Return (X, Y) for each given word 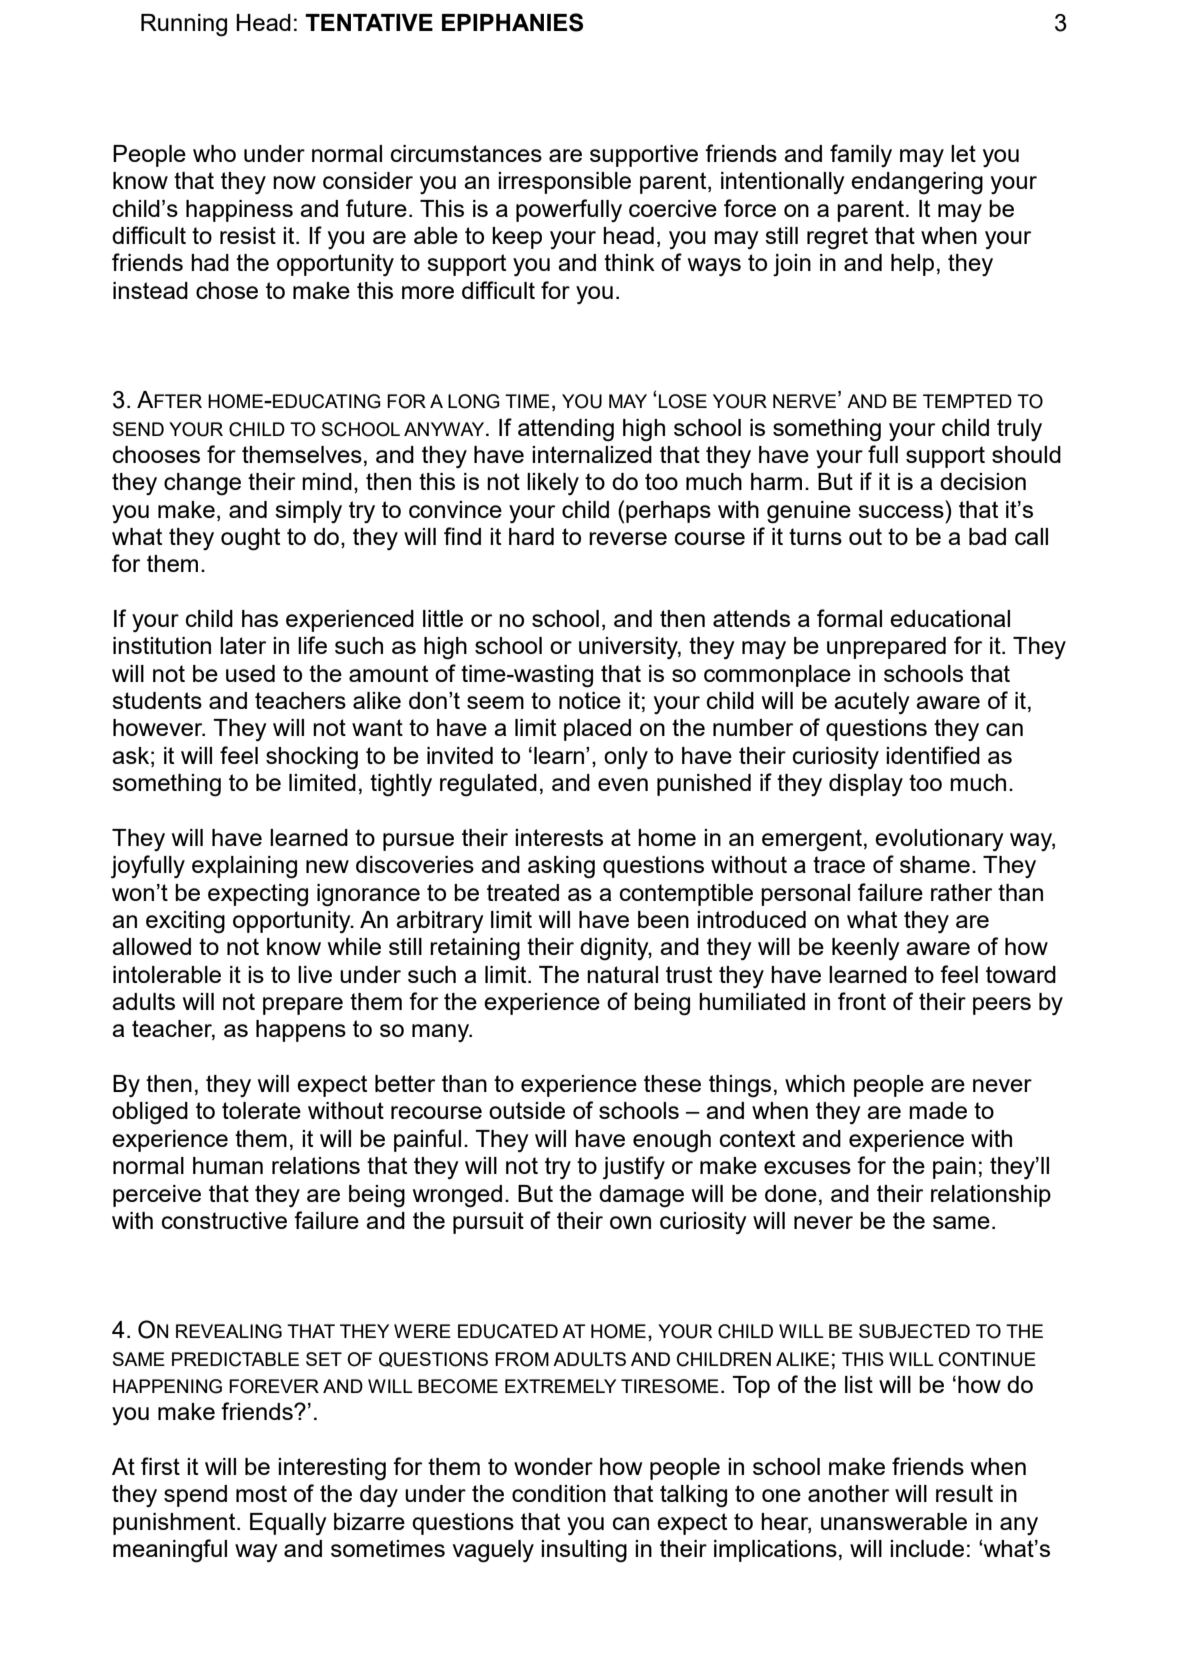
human (228, 1165)
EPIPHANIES (512, 22)
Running (184, 25)
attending (566, 430)
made (938, 1110)
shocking (312, 758)
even (623, 784)
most (261, 1493)
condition (559, 1493)
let (963, 153)
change (202, 484)
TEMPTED (967, 401)
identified (933, 755)
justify (634, 1167)
